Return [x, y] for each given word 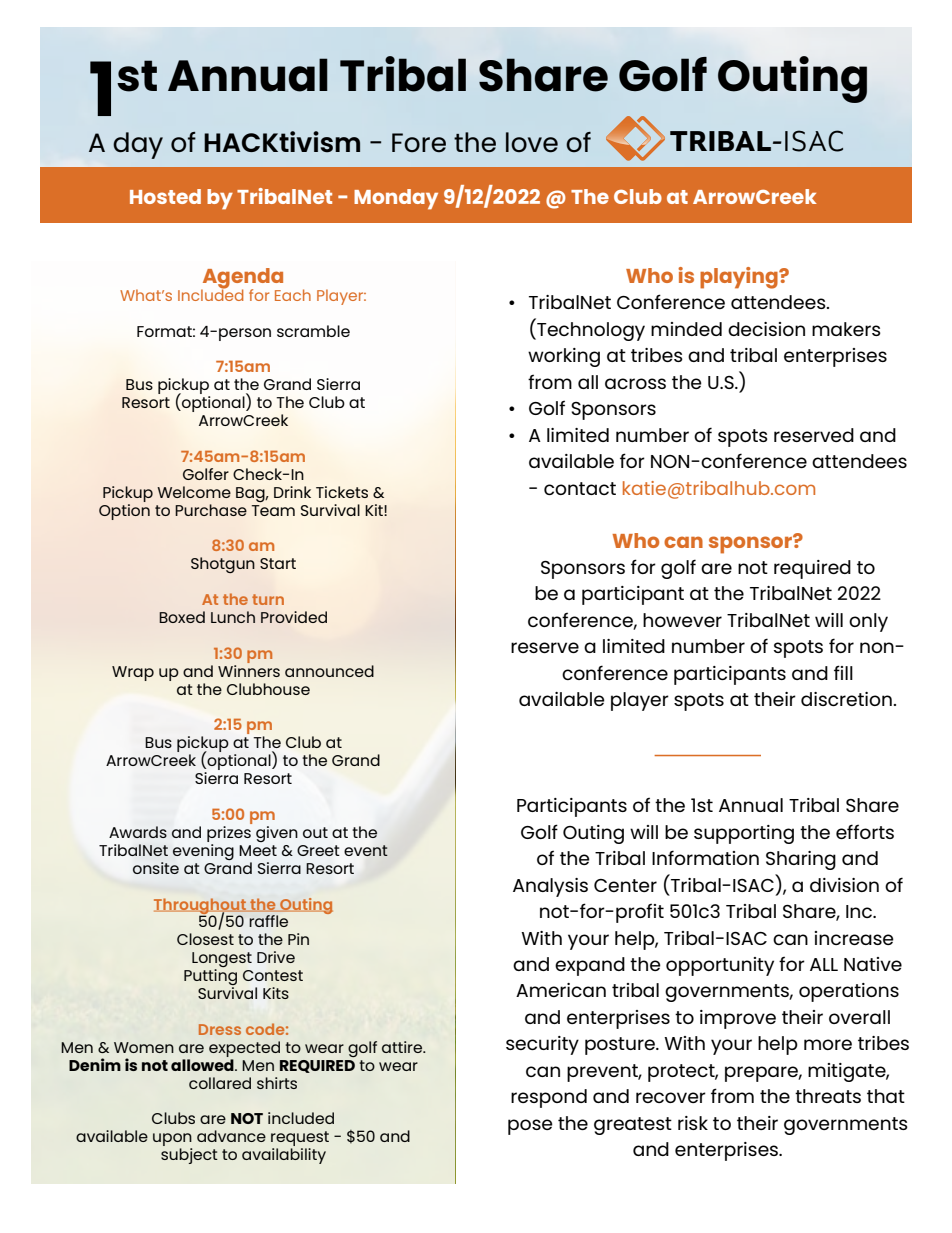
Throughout [201, 907]
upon [172, 1141]
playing [740, 278]
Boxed [182, 617]
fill [843, 672]
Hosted [165, 196]
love [532, 142]
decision [766, 329]
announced [329, 671]
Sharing [801, 860]
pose [530, 1127]
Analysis [550, 887]
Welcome [194, 492]
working [564, 357]
